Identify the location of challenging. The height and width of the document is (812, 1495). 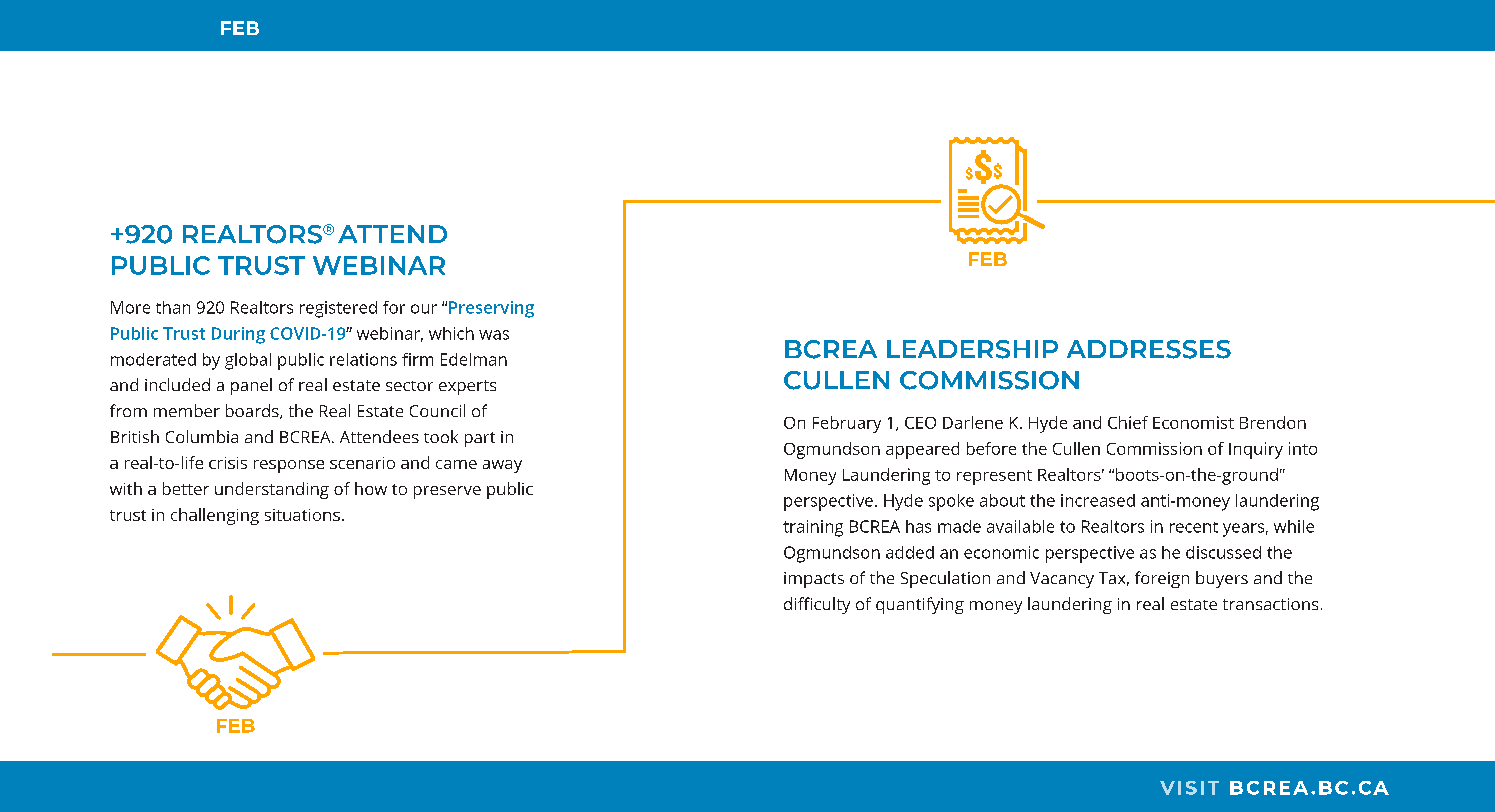
(215, 516).
